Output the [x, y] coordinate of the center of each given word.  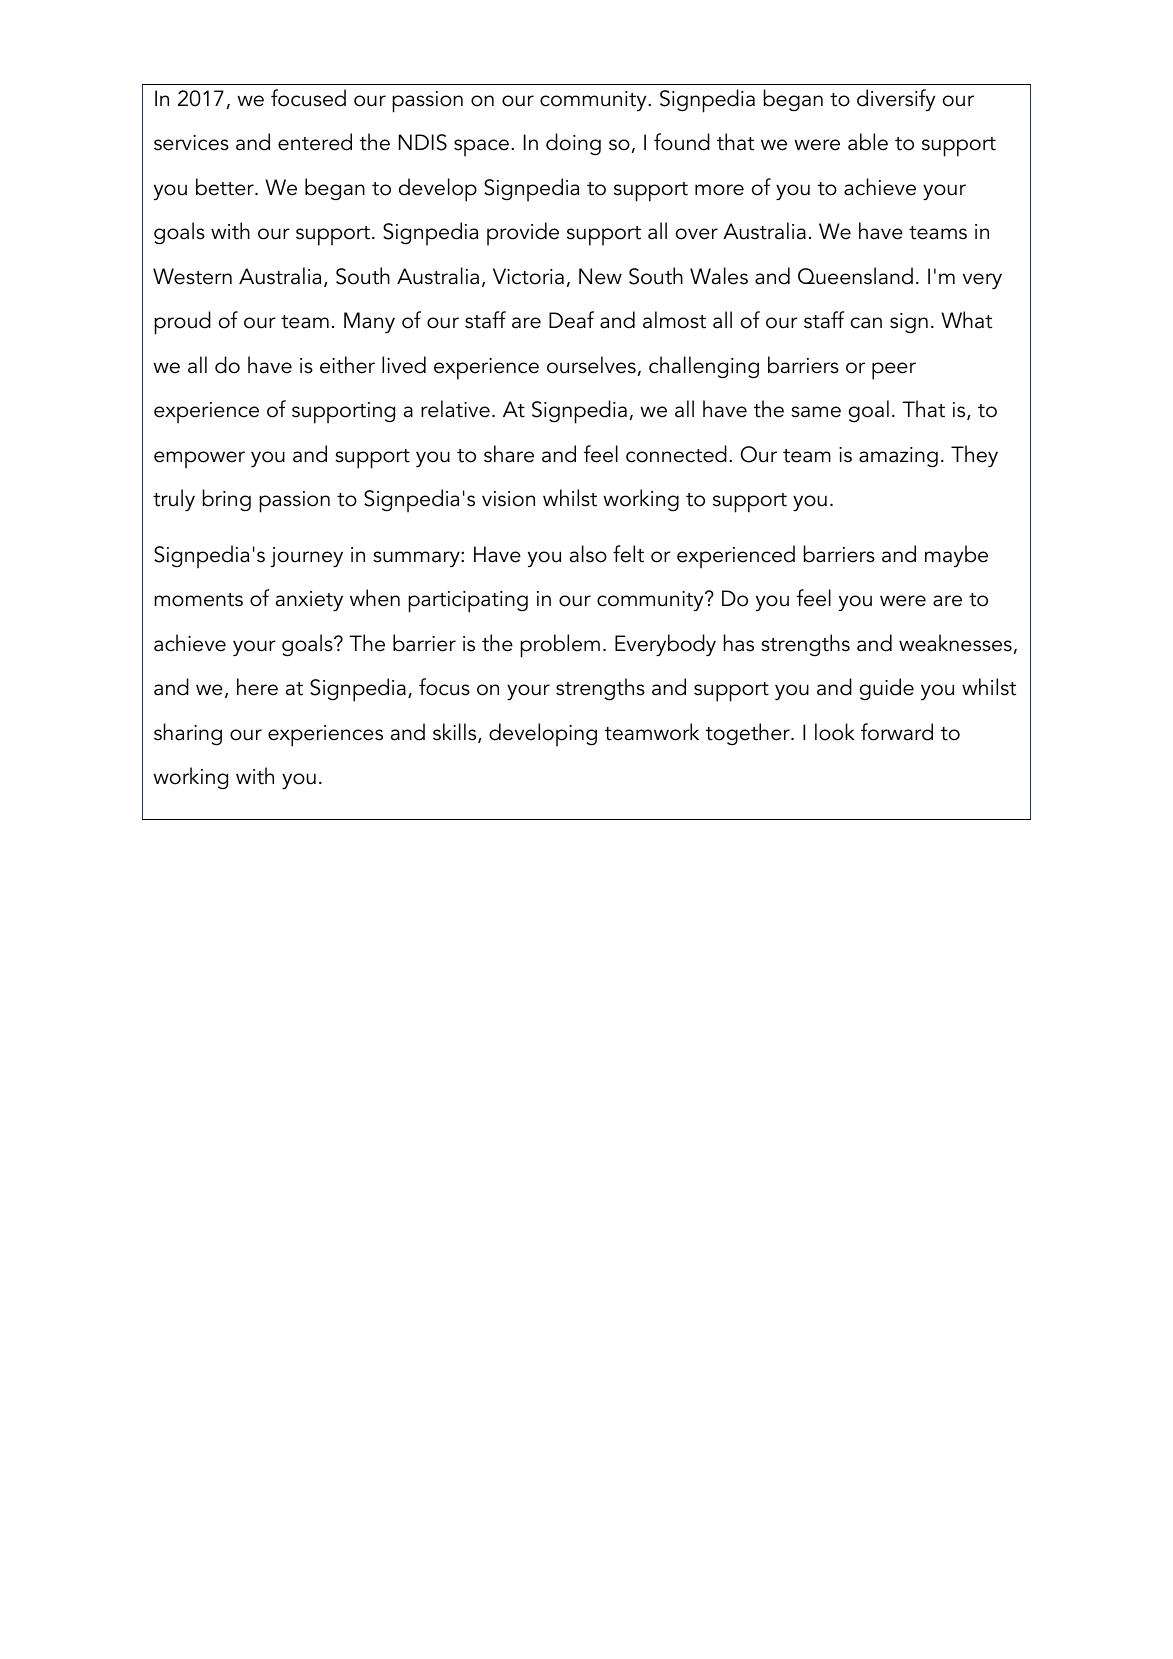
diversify [896, 100]
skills [456, 733]
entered [315, 142]
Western [192, 276]
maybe [956, 556]
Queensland [855, 276]
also [588, 554]
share [509, 454]
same [816, 412]
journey [307, 557]
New [600, 276]
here [257, 687]
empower [199, 460]
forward [897, 732]
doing [573, 144]
